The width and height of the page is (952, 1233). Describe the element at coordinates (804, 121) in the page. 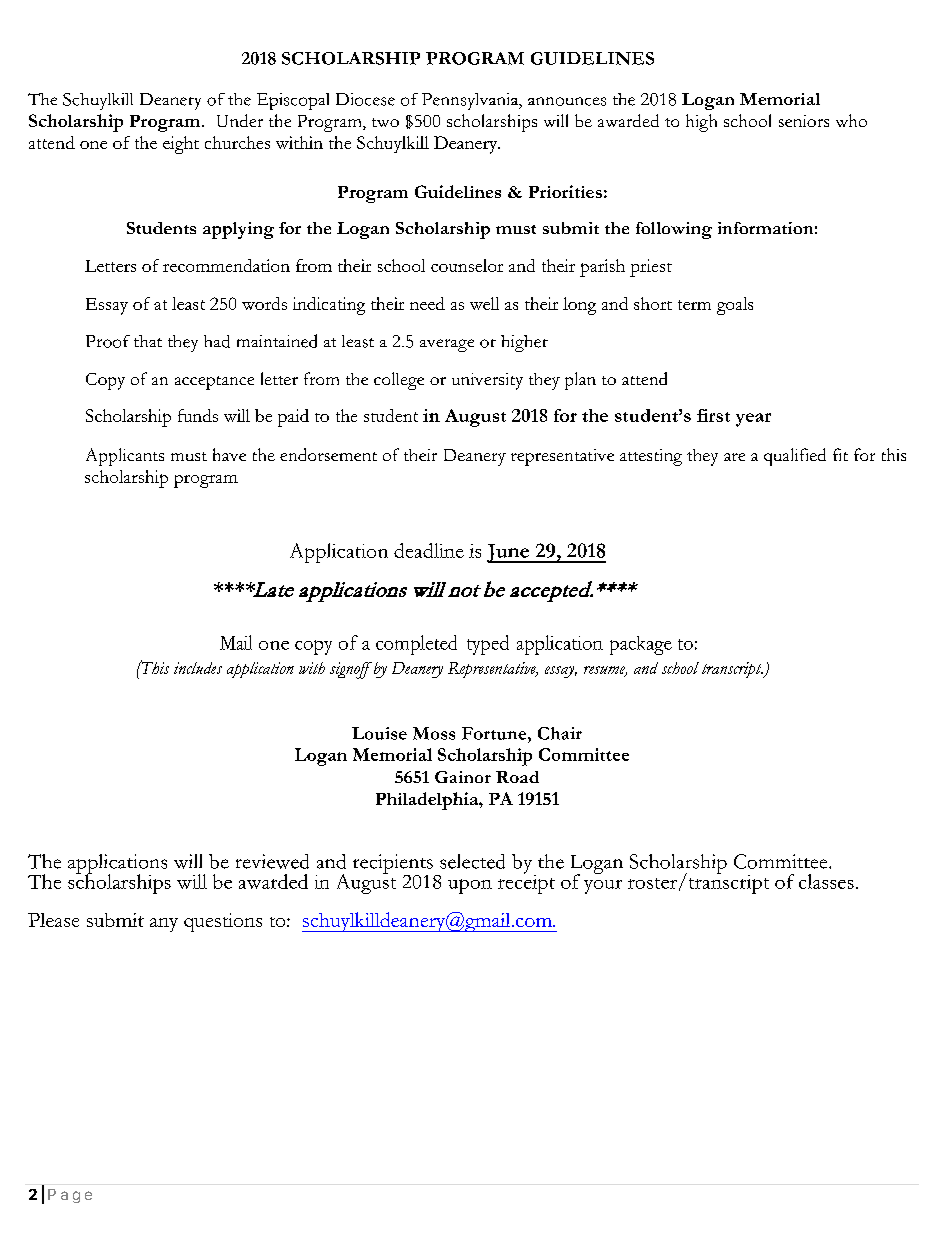

I see `seniors` at that location.
